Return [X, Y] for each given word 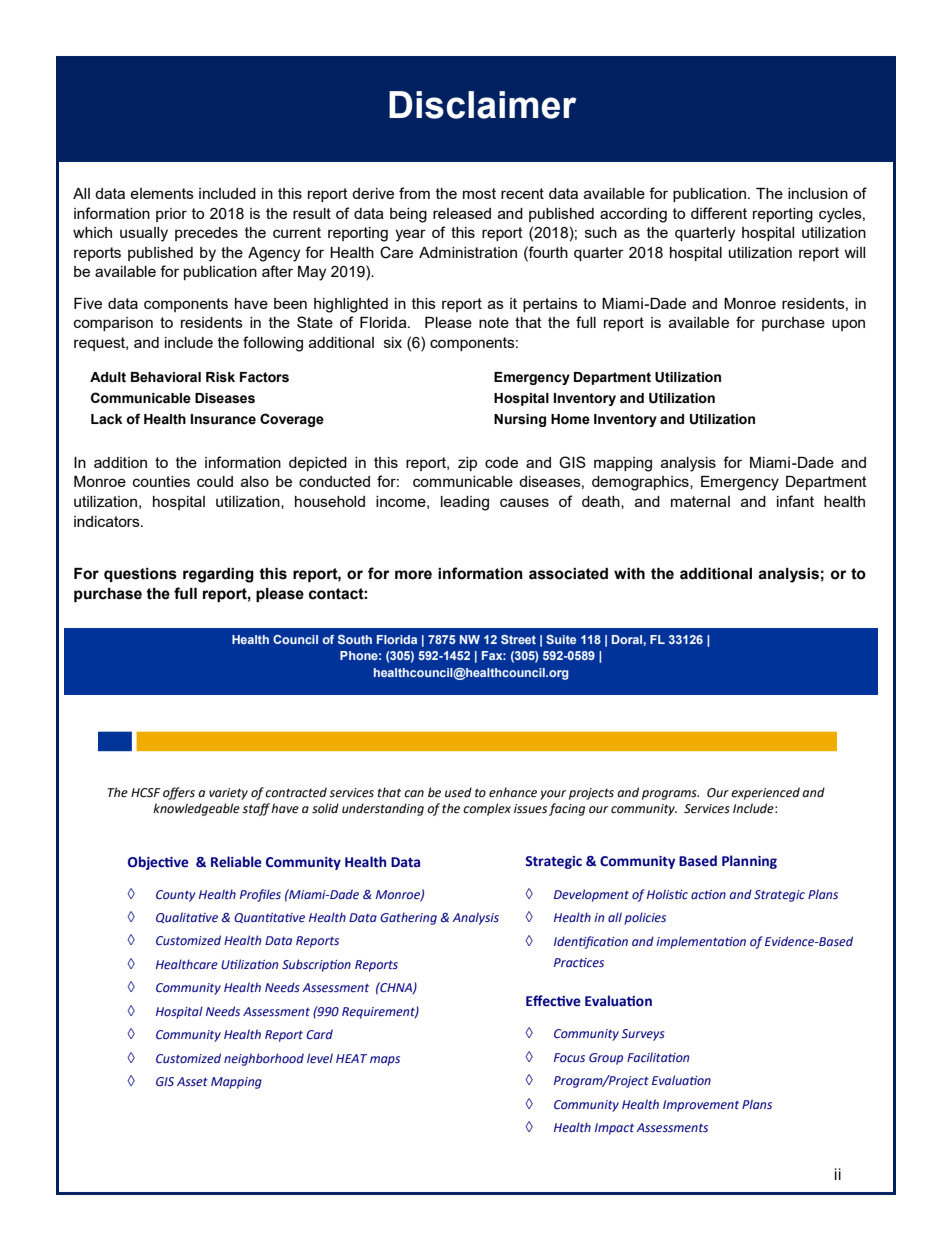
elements [162, 193]
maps [385, 1061]
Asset [192, 1081]
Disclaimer [482, 105]
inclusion [818, 193]
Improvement [701, 1106]
